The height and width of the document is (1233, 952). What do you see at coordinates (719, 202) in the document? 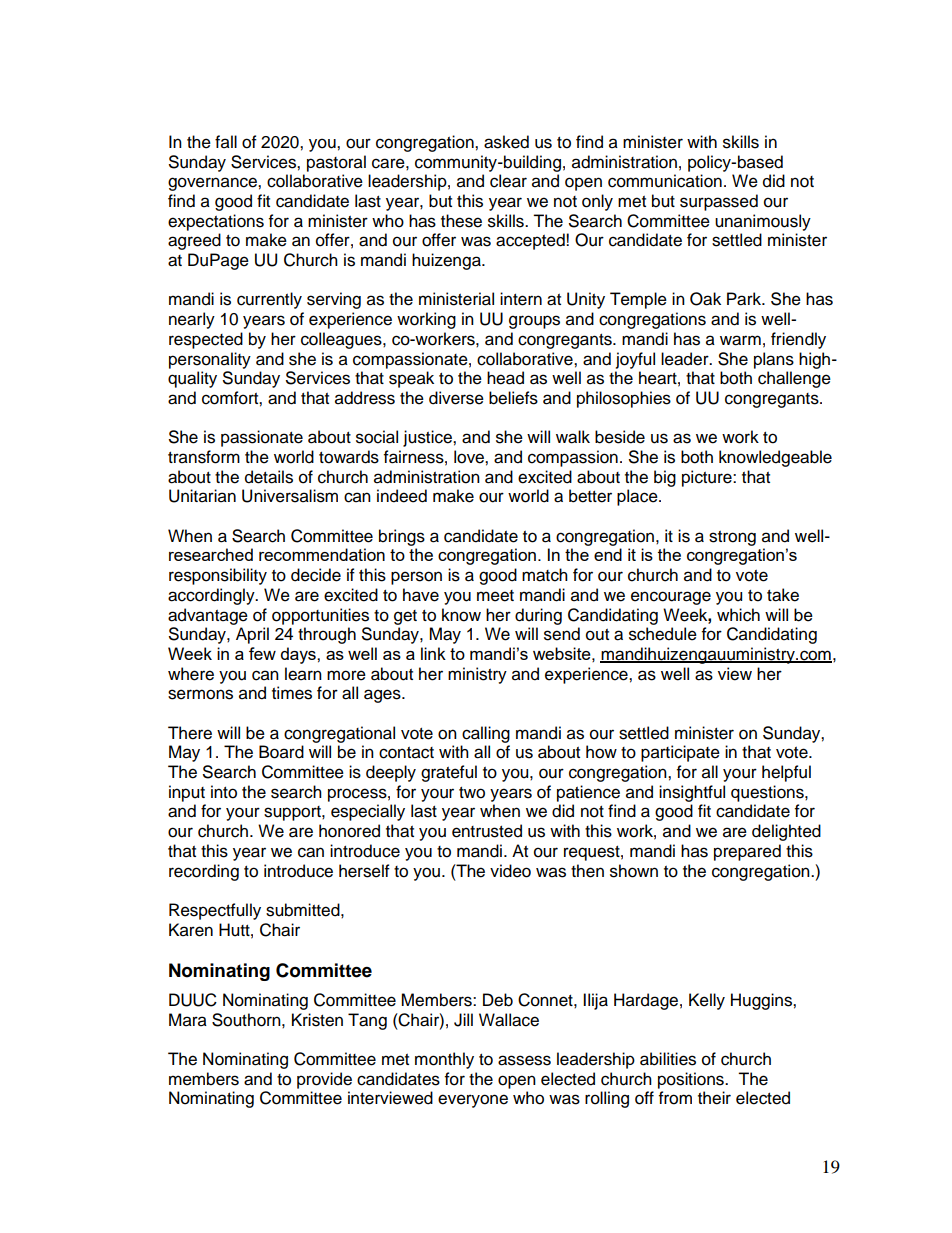
I see `surpassed` at bounding box center [719, 202].
